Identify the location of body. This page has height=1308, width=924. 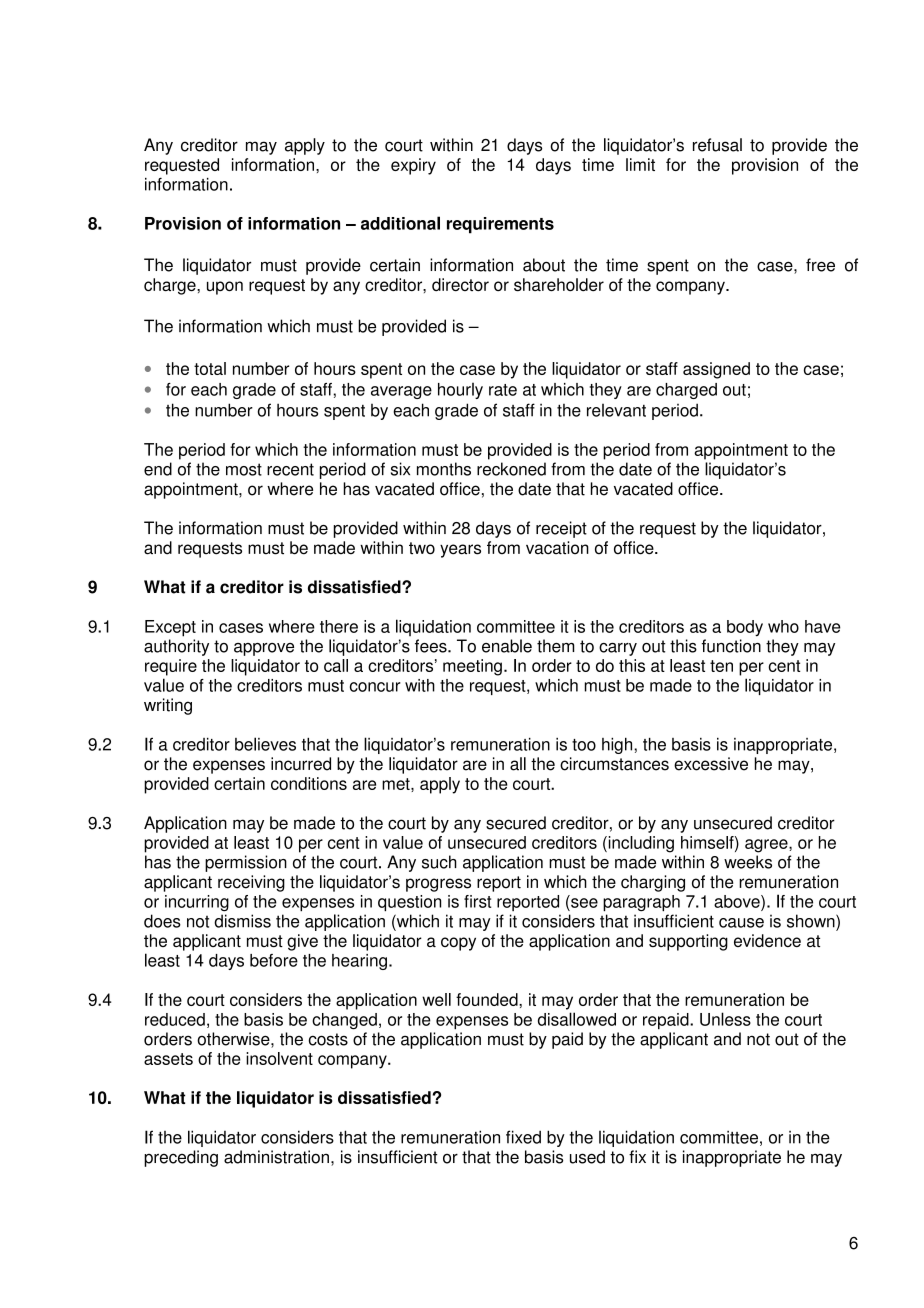
(745, 628).
